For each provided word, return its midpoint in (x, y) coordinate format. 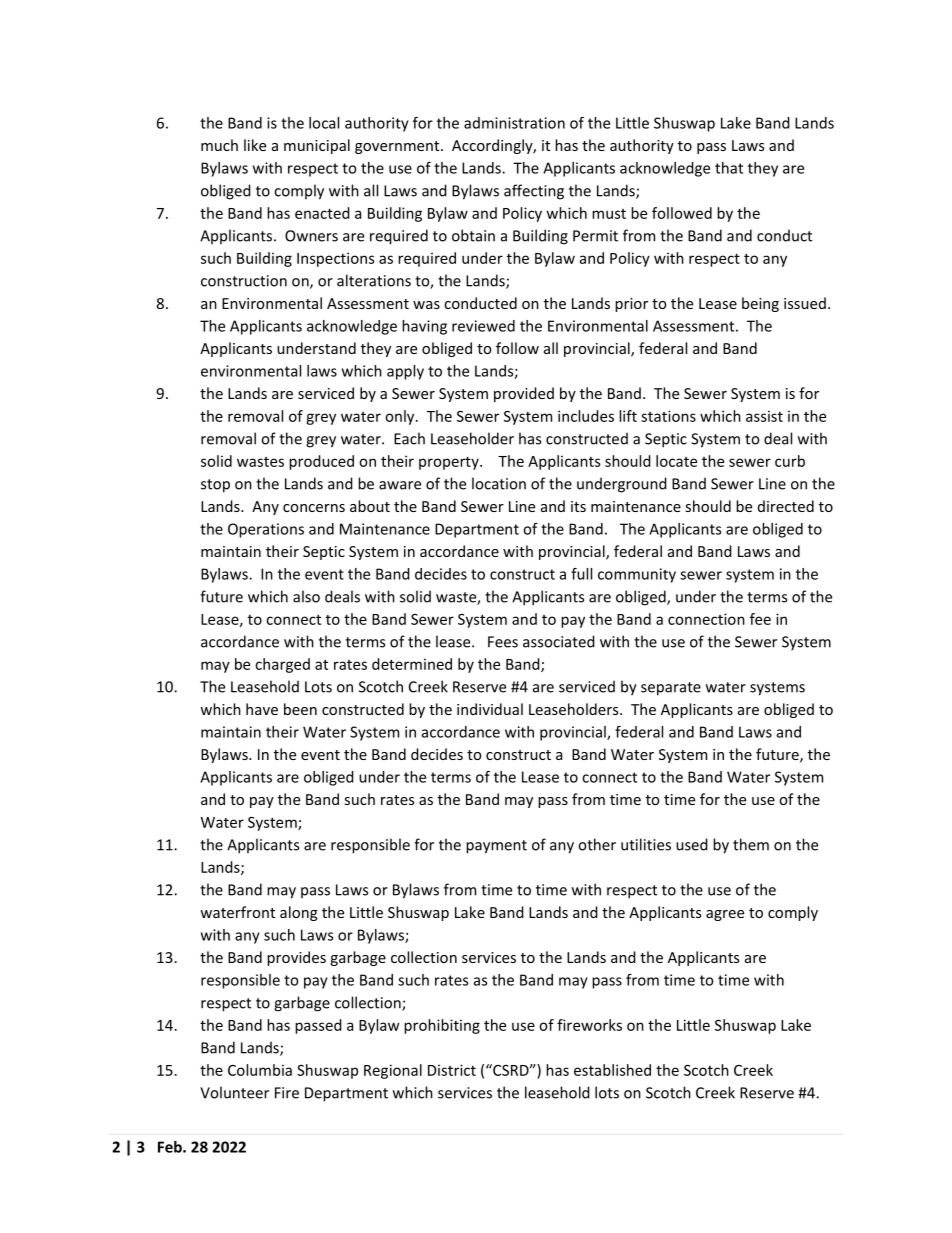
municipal (317, 146)
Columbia (260, 1070)
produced (321, 462)
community (637, 575)
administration (514, 123)
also (306, 596)
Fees (503, 642)
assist (764, 416)
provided (524, 394)
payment (496, 847)
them (751, 844)
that (729, 168)
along (299, 913)
